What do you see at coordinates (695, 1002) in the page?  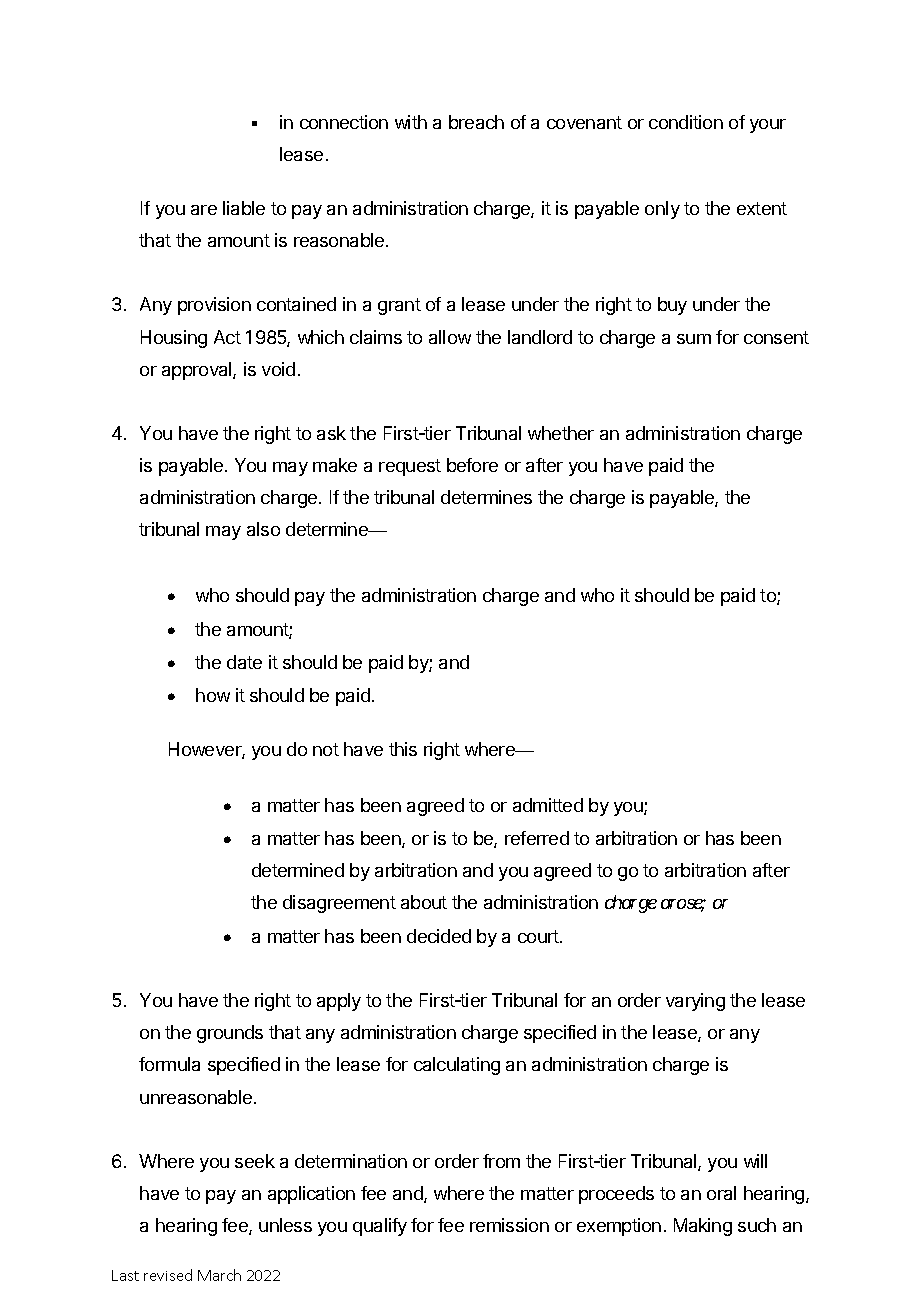 I see `varying` at bounding box center [695, 1002].
